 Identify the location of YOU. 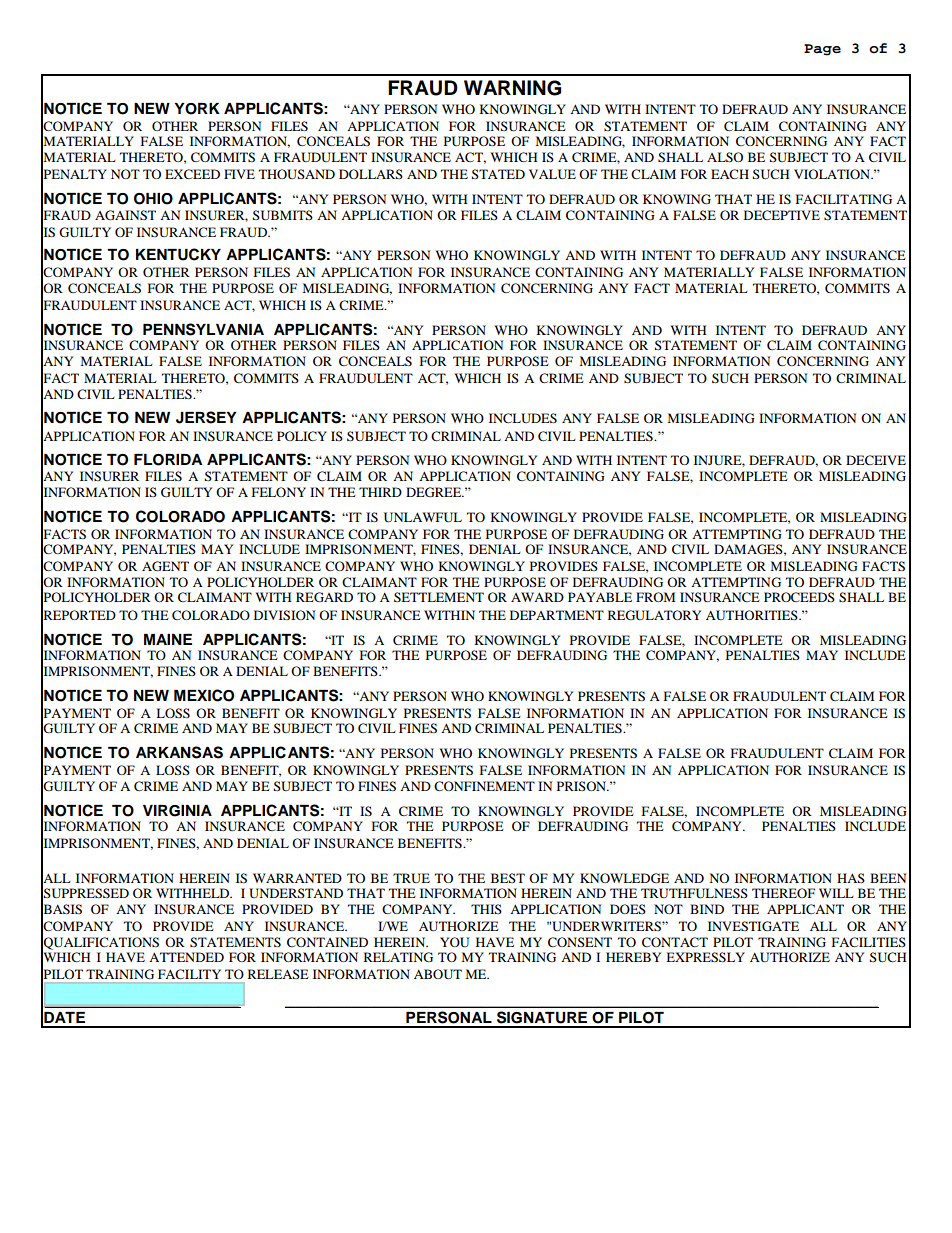
(454, 942).
